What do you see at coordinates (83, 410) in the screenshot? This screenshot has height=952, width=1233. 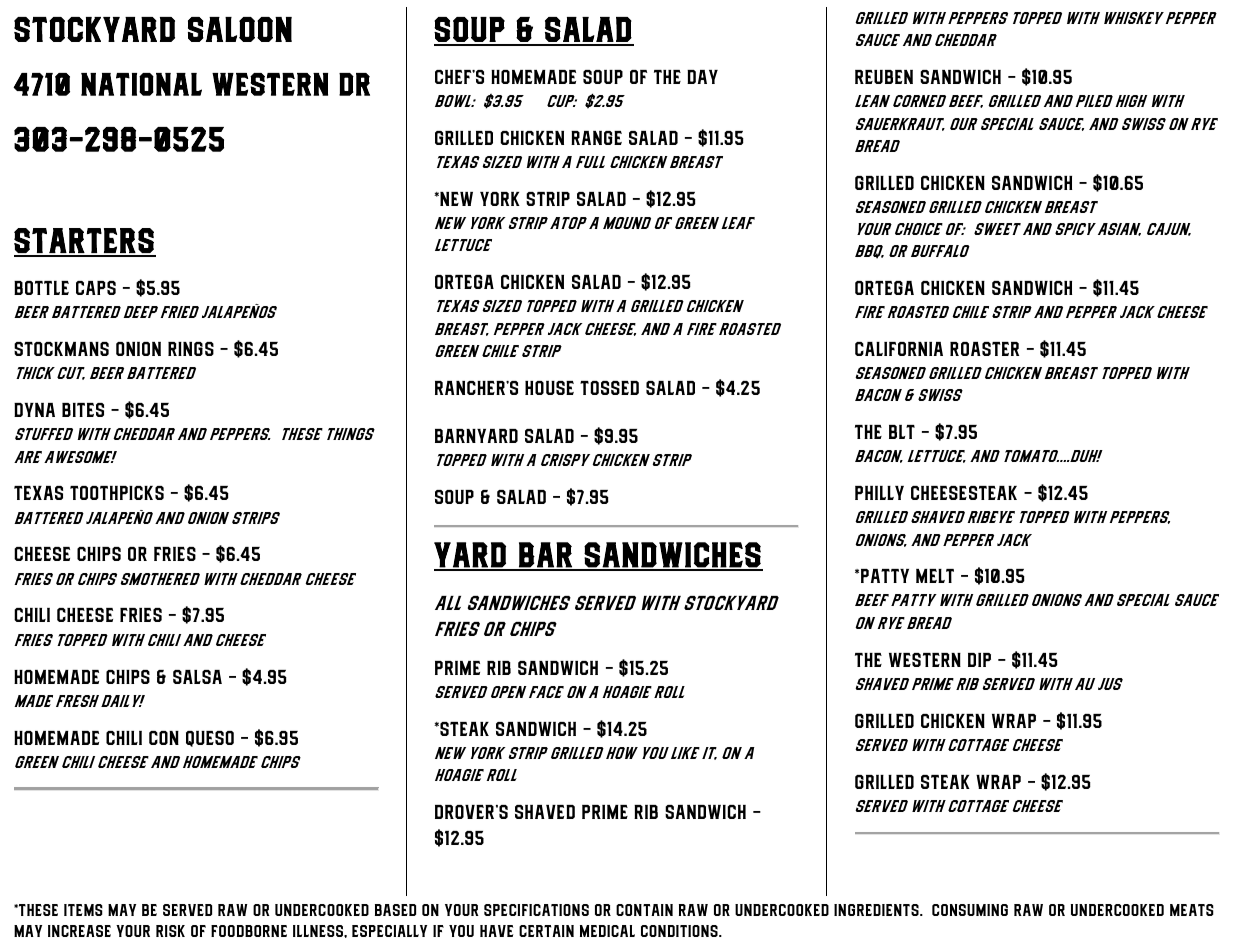 I see `Bites` at bounding box center [83, 410].
